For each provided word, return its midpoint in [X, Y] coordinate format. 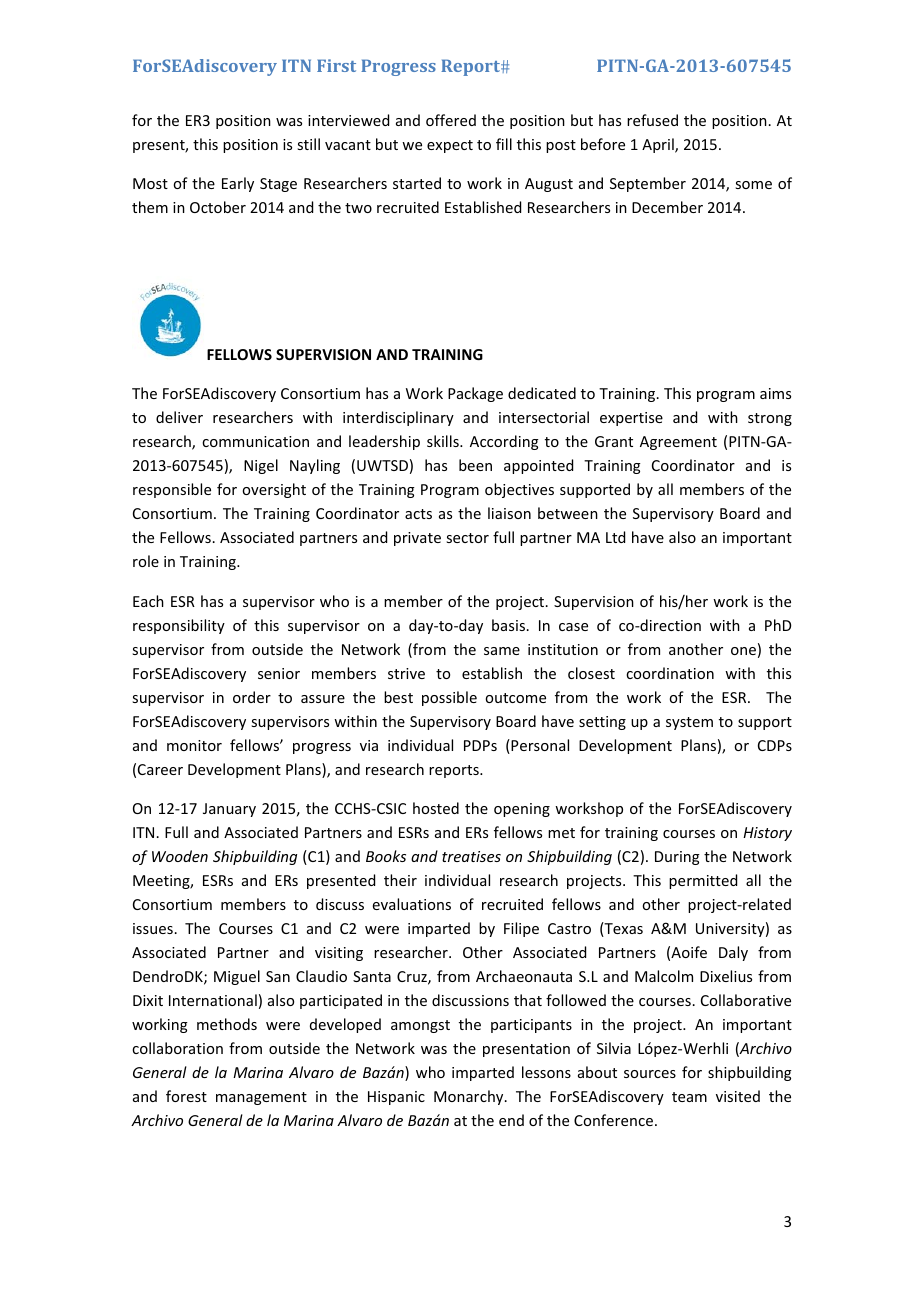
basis [508, 625]
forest [186, 1096]
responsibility [179, 626]
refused [652, 120]
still [308, 144]
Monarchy [470, 1097]
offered [451, 120]
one [743, 651]
